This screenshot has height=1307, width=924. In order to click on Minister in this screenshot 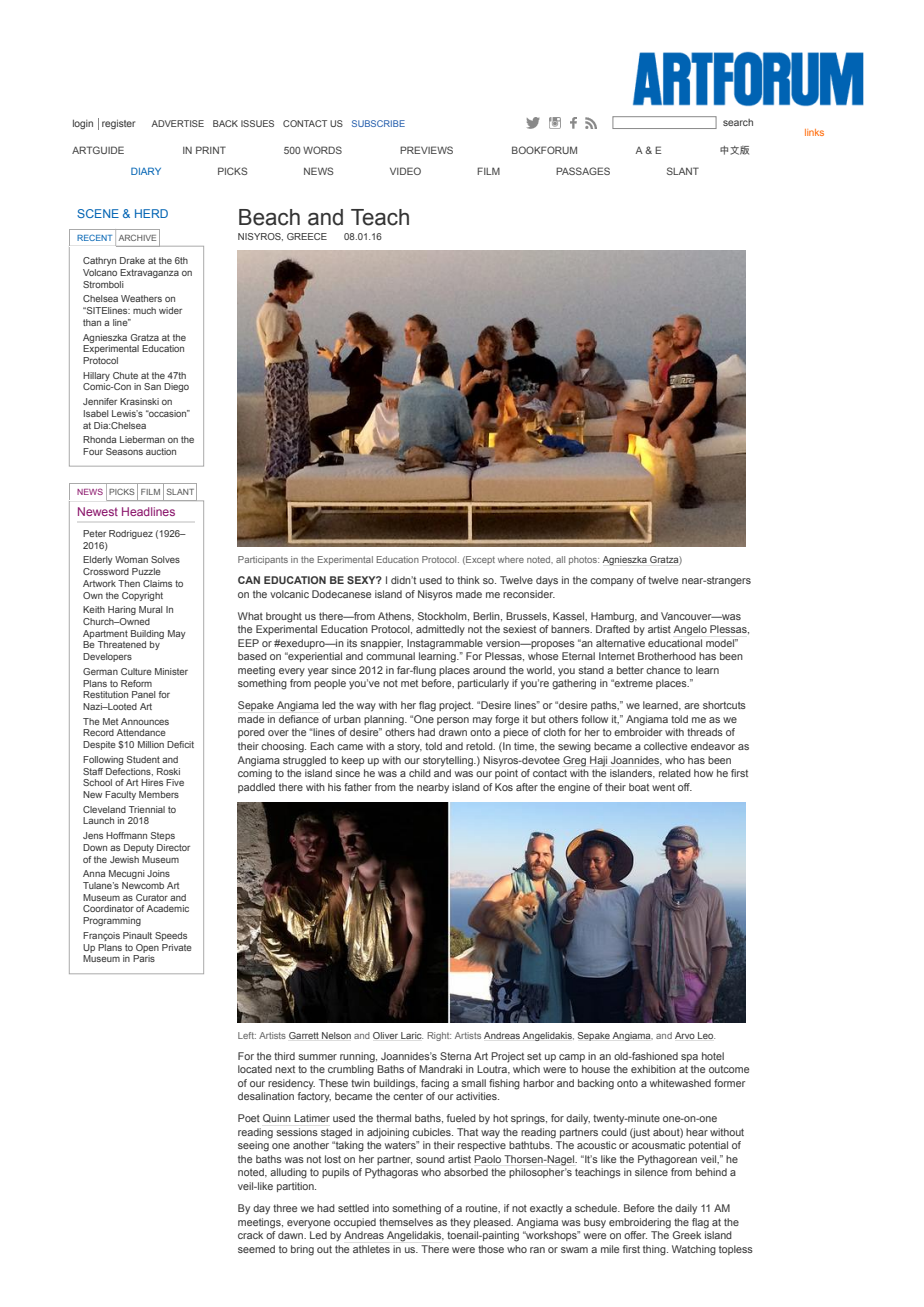, I will do `click(171, 671)`.
